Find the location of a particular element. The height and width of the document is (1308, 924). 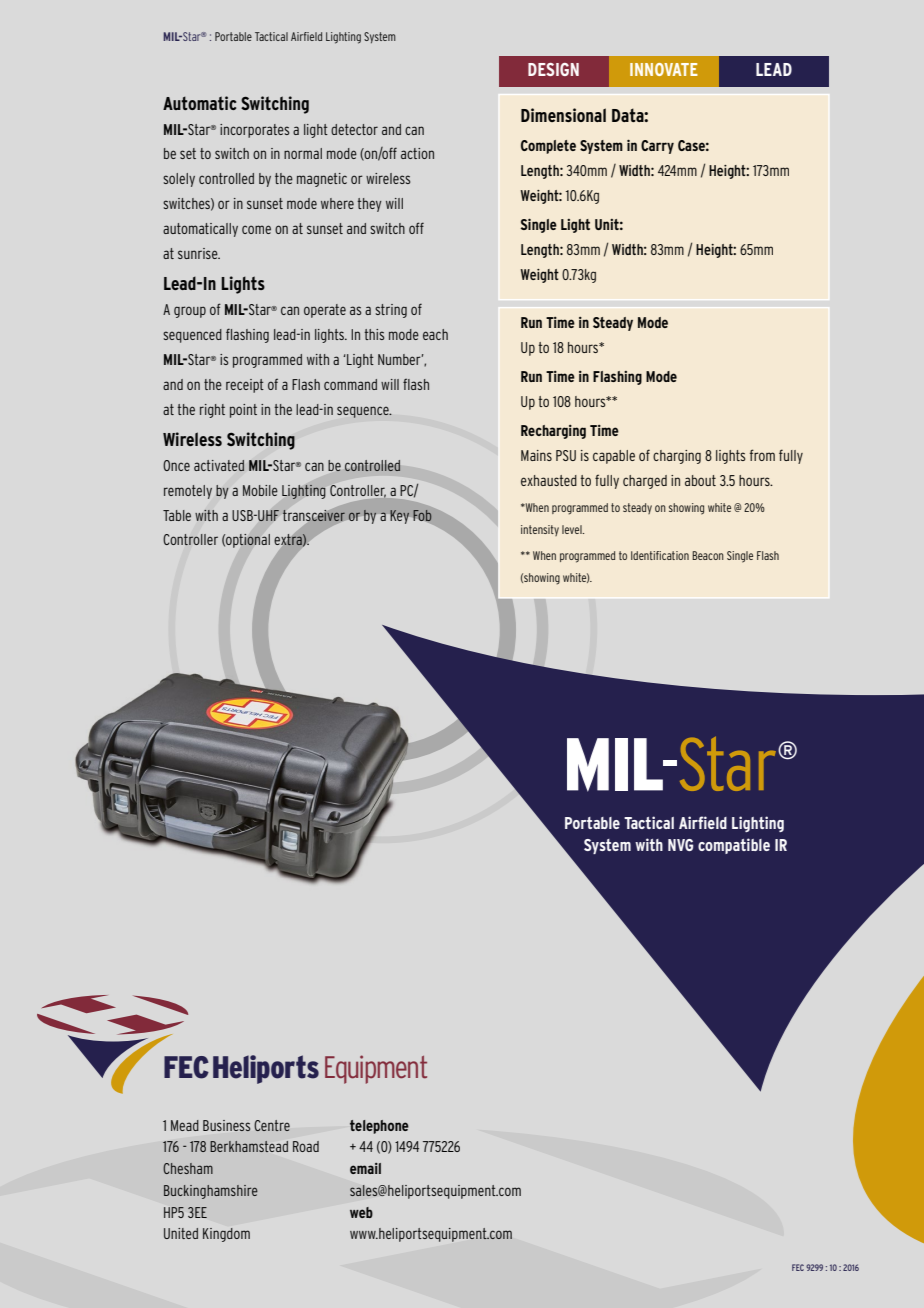

email is located at coordinates (365, 1168).
